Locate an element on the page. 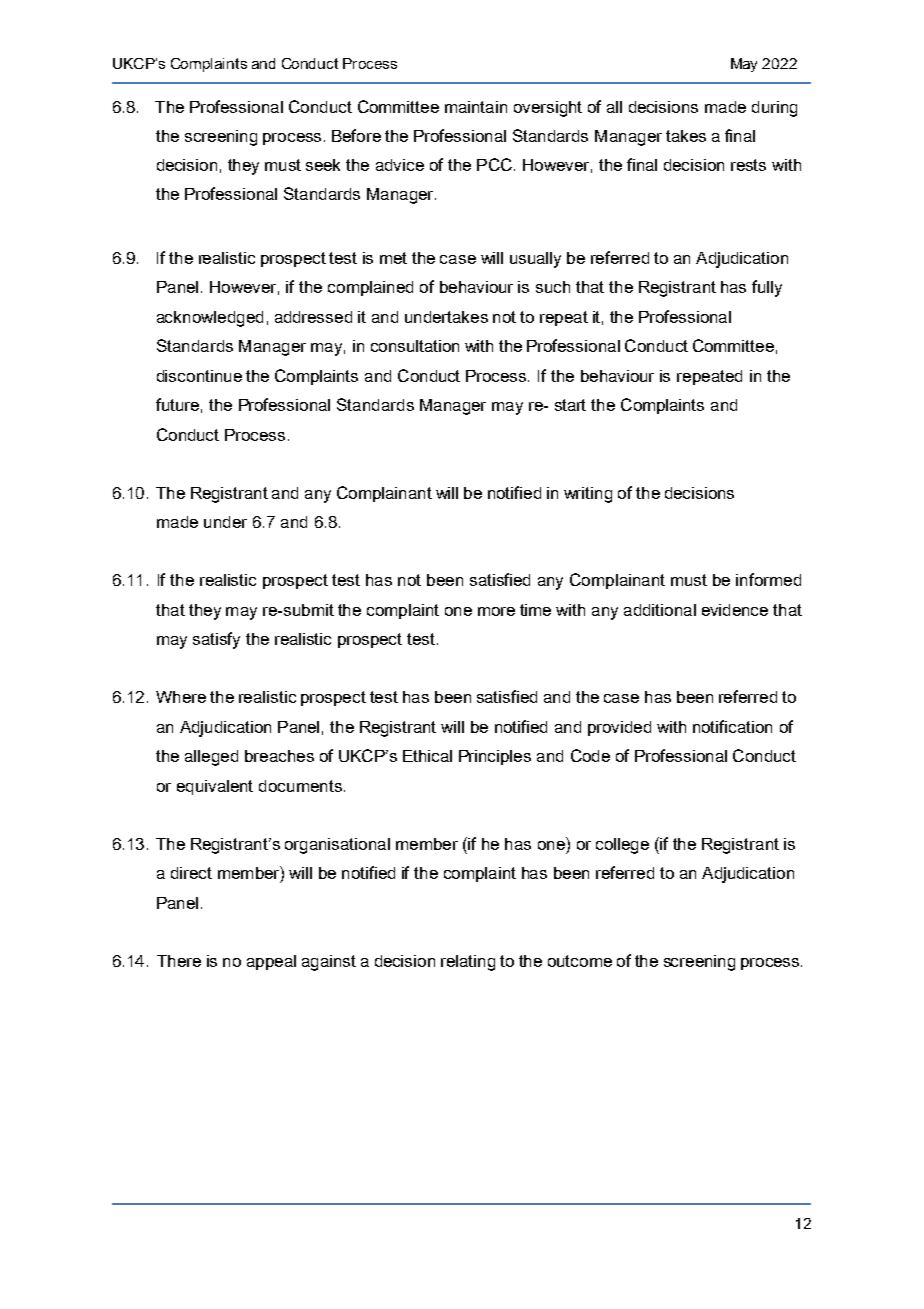  informed is located at coordinates (768, 579).
